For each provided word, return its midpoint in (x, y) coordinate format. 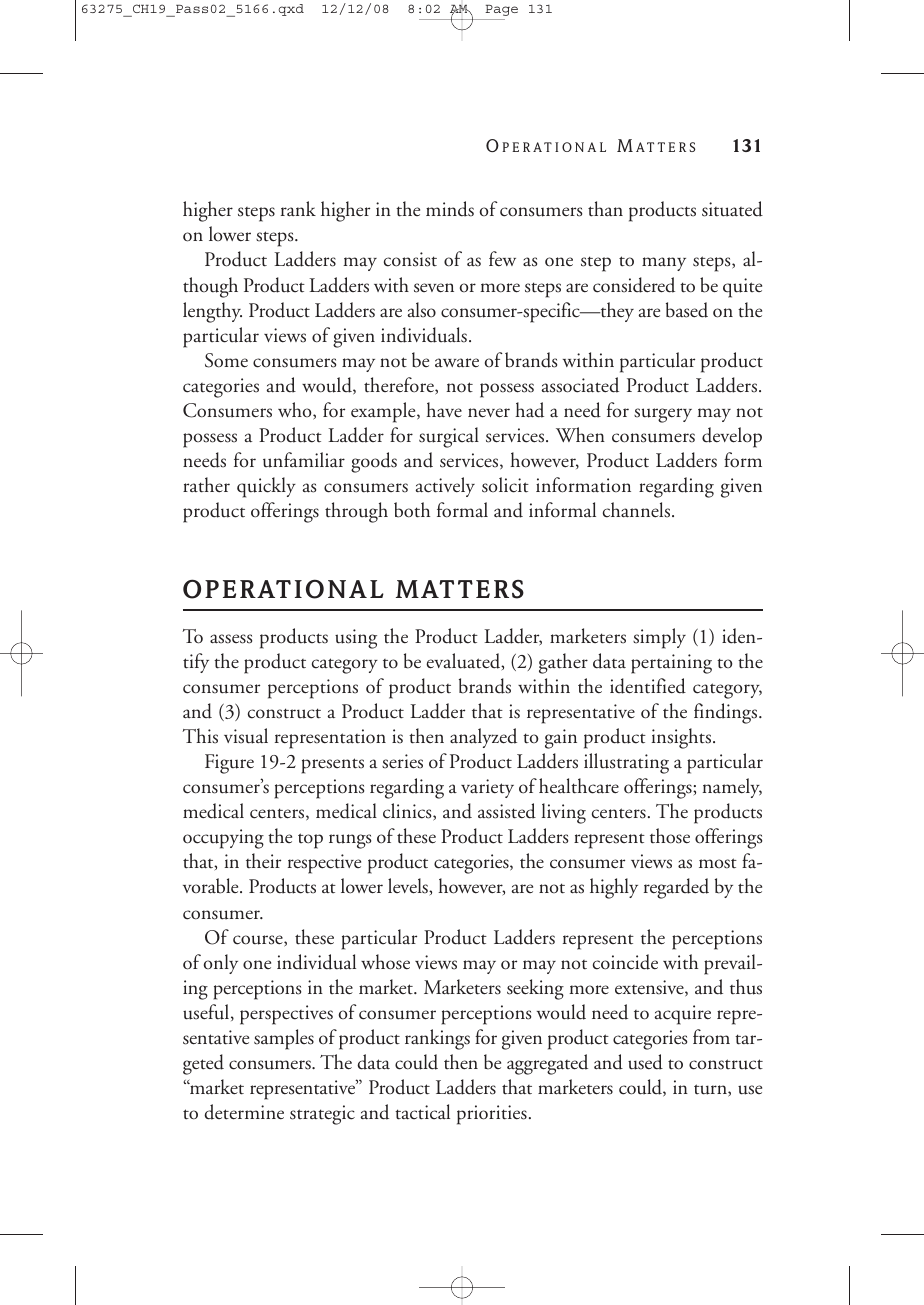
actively (445, 487)
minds (450, 209)
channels (638, 510)
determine (244, 1112)
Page (501, 10)
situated (732, 209)
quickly (266, 487)
